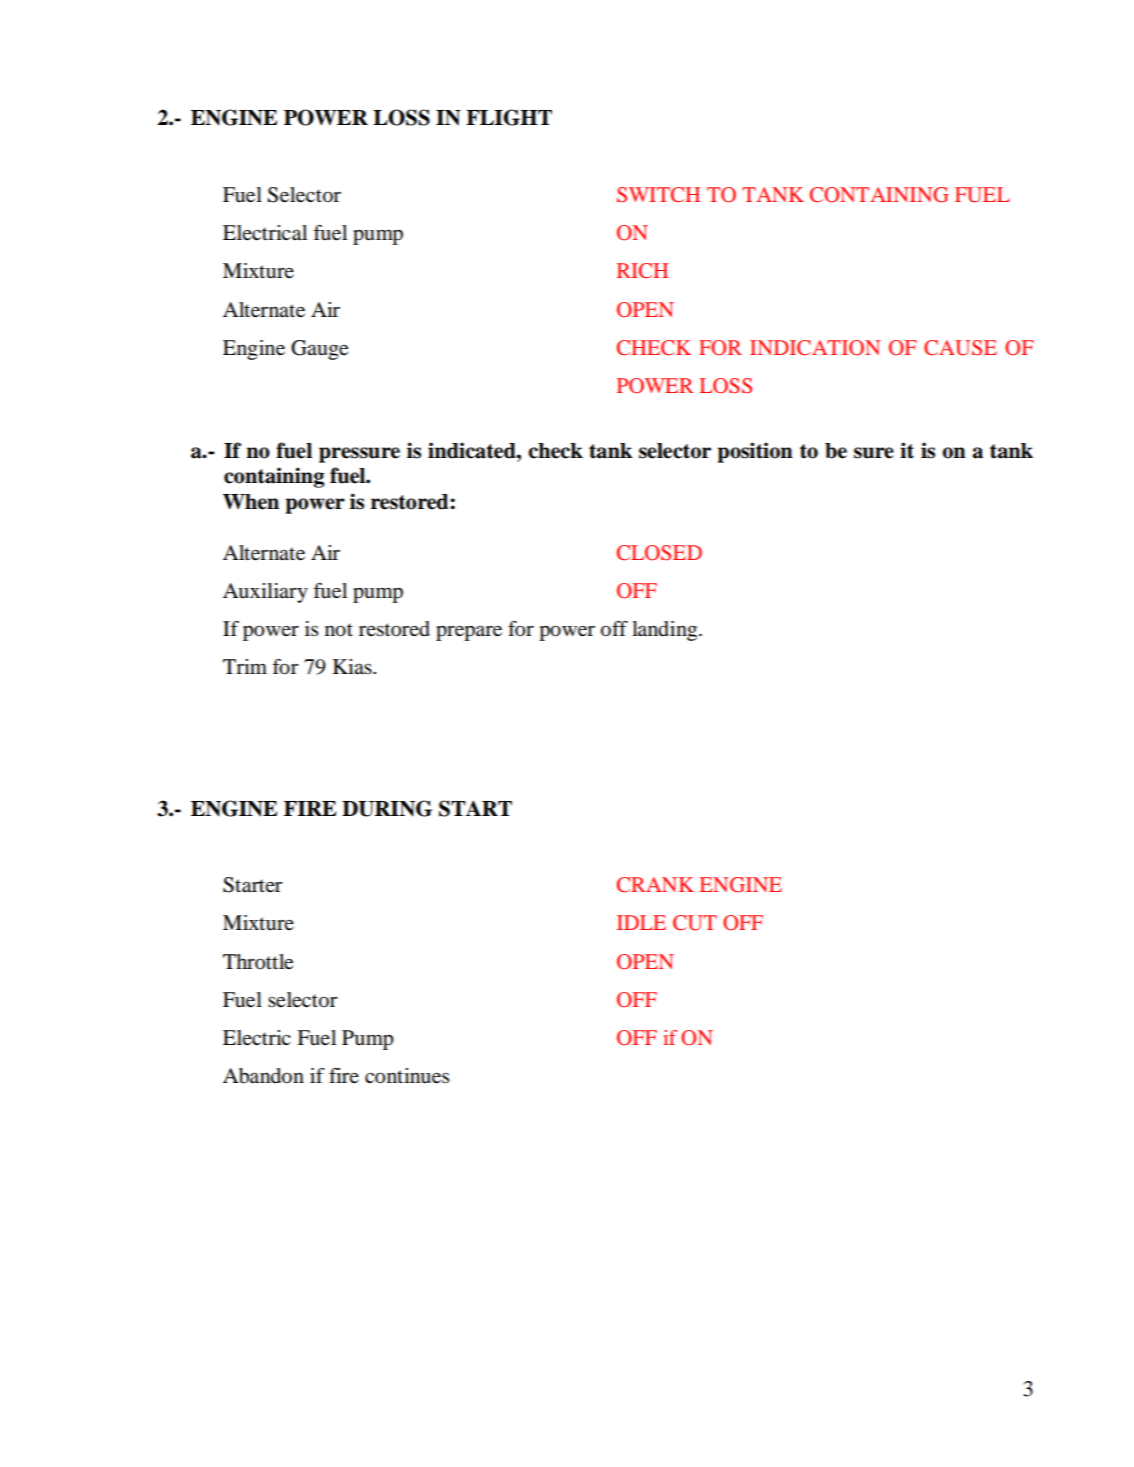 The height and width of the page is (1467, 1134). I want to click on RICH, so click(642, 271).
